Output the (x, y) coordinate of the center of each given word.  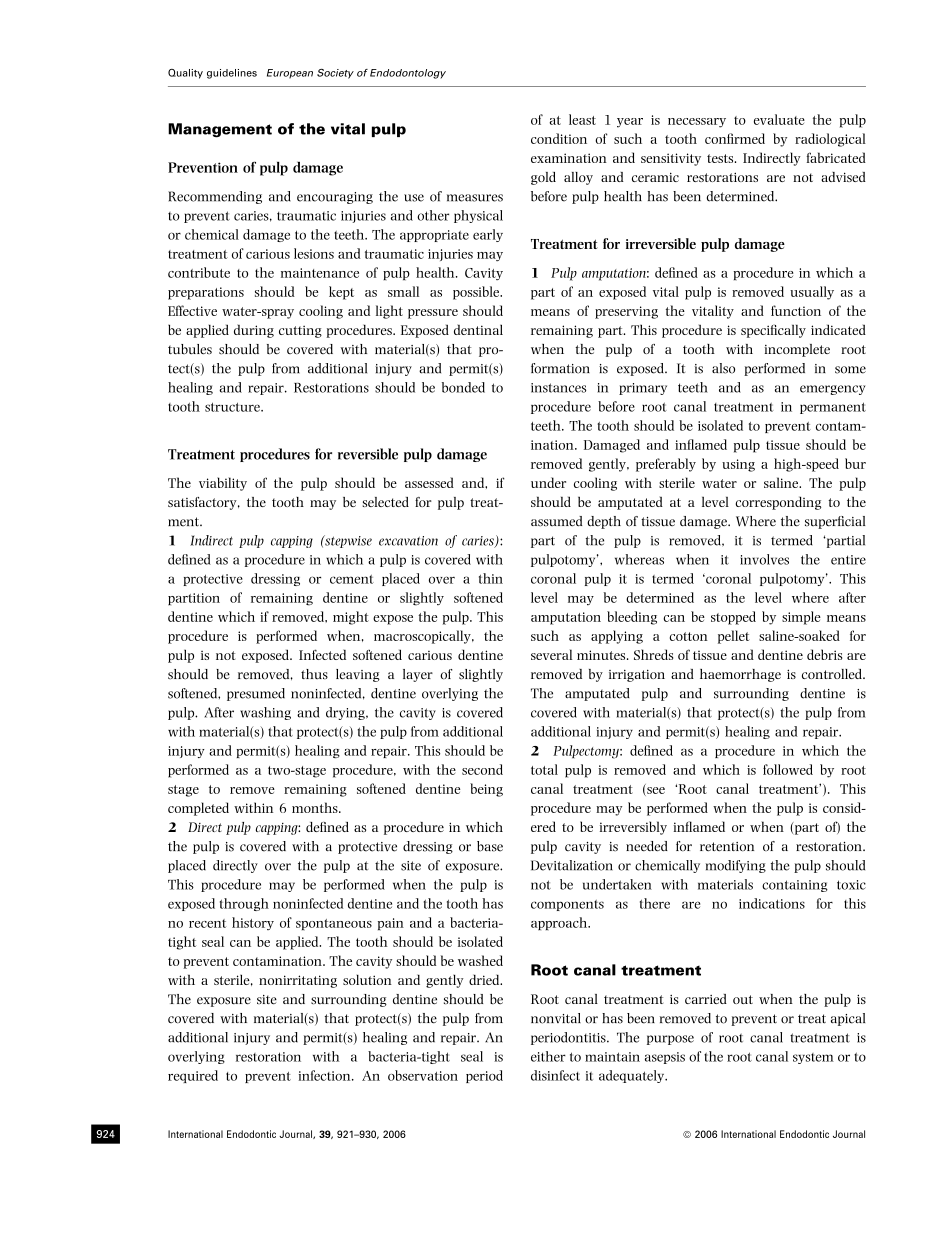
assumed (556, 521)
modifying (736, 866)
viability (223, 484)
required (193, 1076)
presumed (256, 694)
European (290, 74)
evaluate (779, 119)
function (796, 310)
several (551, 654)
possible (477, 293)
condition (559, 138)
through (244, 904)
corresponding (778, 503)
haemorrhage (740, 675)
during (254, 331)
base (490, 846)
